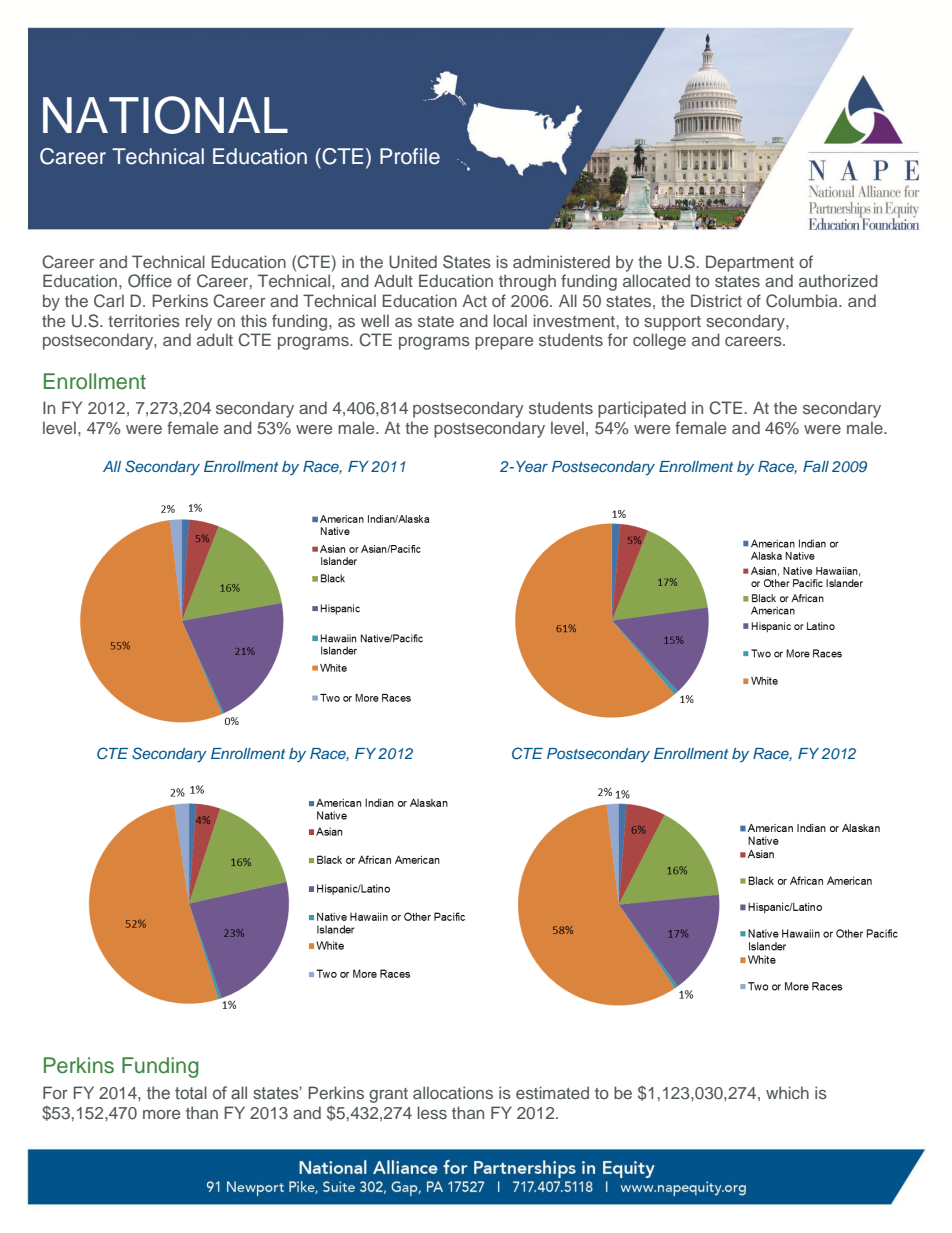 The height and width of the image is (1233, 952). Describe the element at coordinates (552, 1092) in the image. I see `estimated` at that location.
